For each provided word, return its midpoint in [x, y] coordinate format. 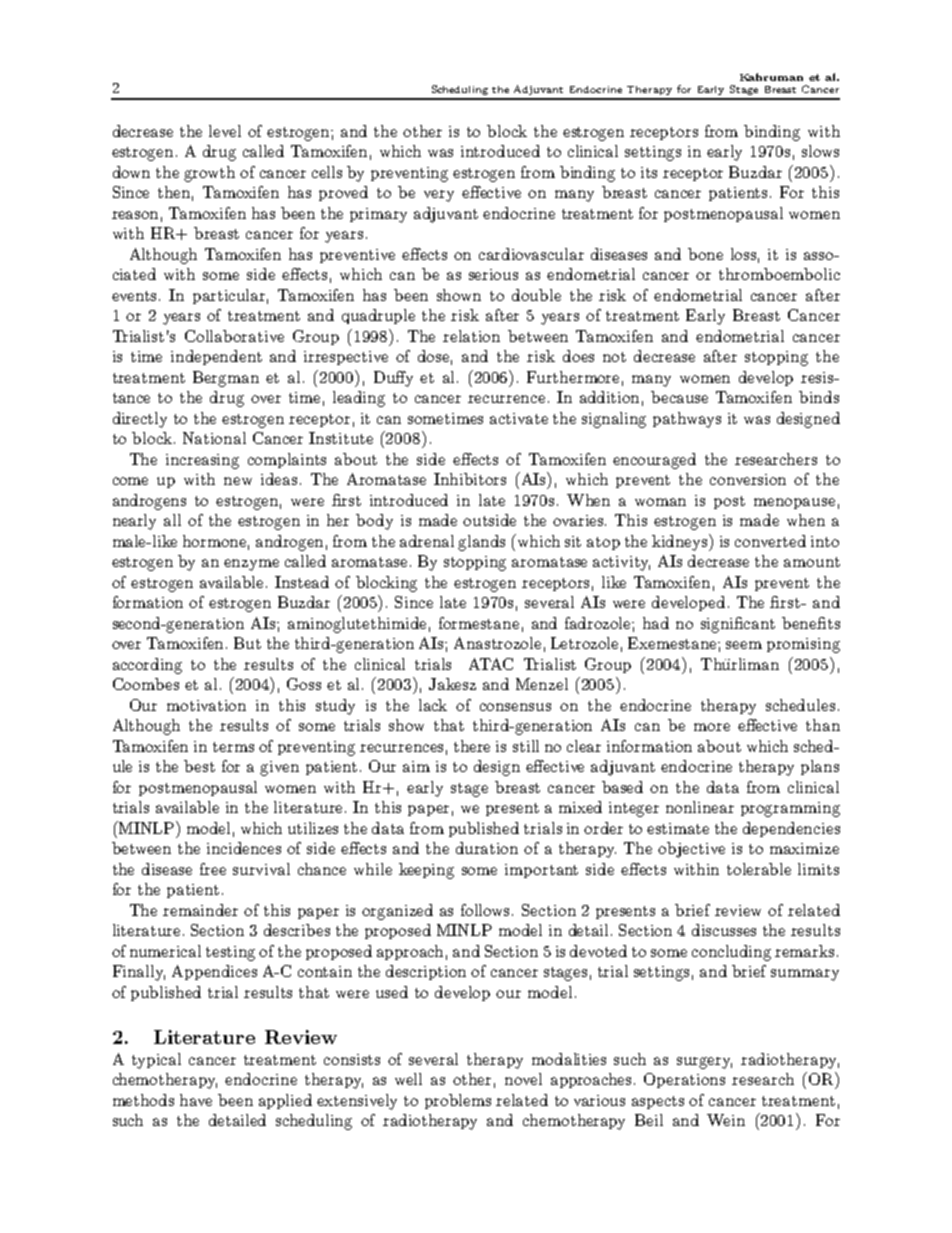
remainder [200, 910]
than [823, 725]
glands [481, 543]
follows [487, 910]
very [439, 196]
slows [820, 151]
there [472, 746]
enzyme [251, 565]
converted [770, 541]
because [679, 397]
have [196, 1100]
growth [209, 174]
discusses [724, 930]
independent [216, 357]
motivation [206, 705]
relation [471, 336]
